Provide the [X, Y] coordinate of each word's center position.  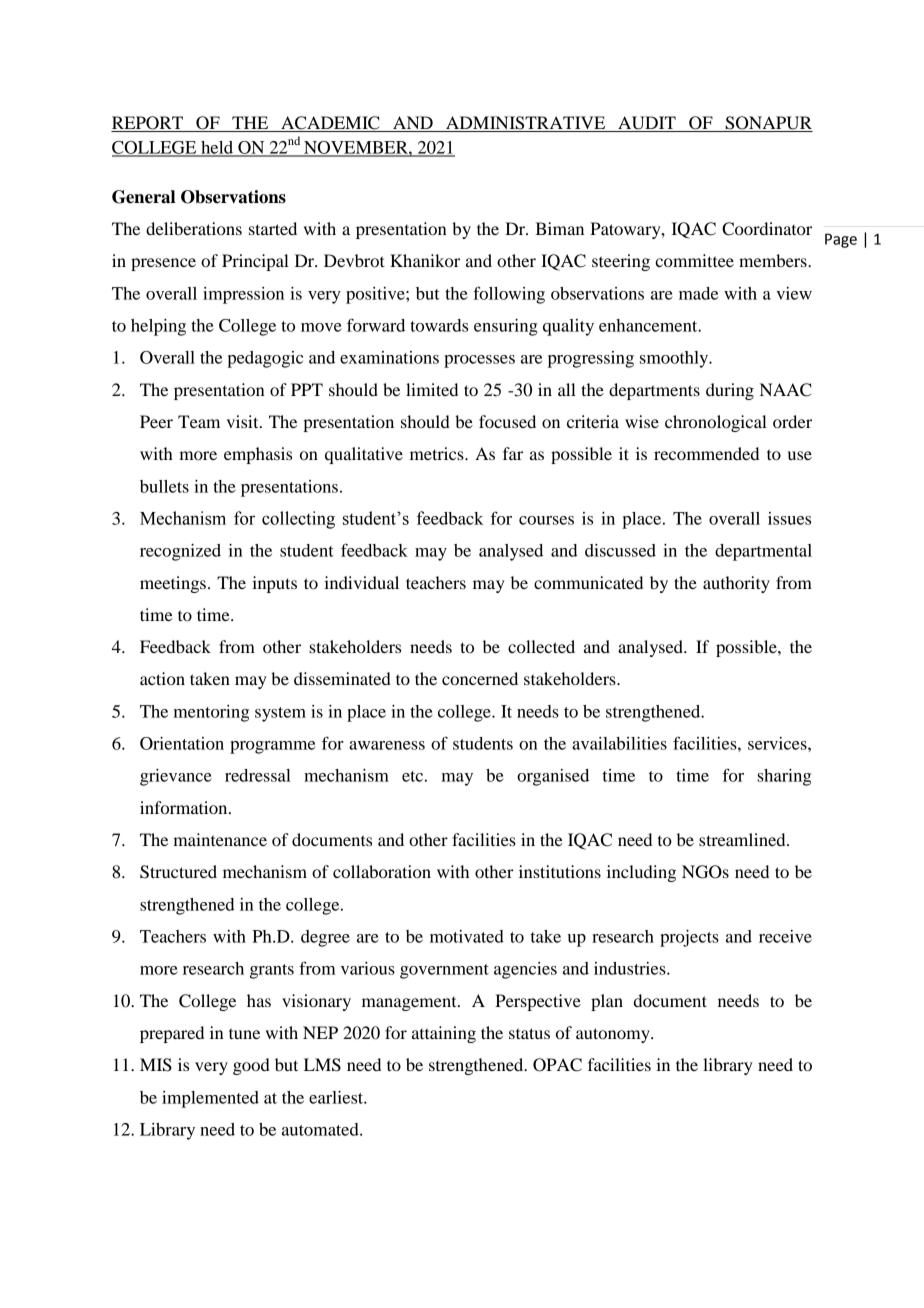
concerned [480, 678]
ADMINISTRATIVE [526, 124]
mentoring [211, 713]
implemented [210, 1099]
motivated [467, 936]
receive [785, 936]
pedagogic [265, 359]
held [217, 148]
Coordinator [767, 229]
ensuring [506, 327]
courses [546, 520]
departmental [763, 552]
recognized [180, 552]
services [778, 743]
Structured [178, 872]
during [730, 391]
